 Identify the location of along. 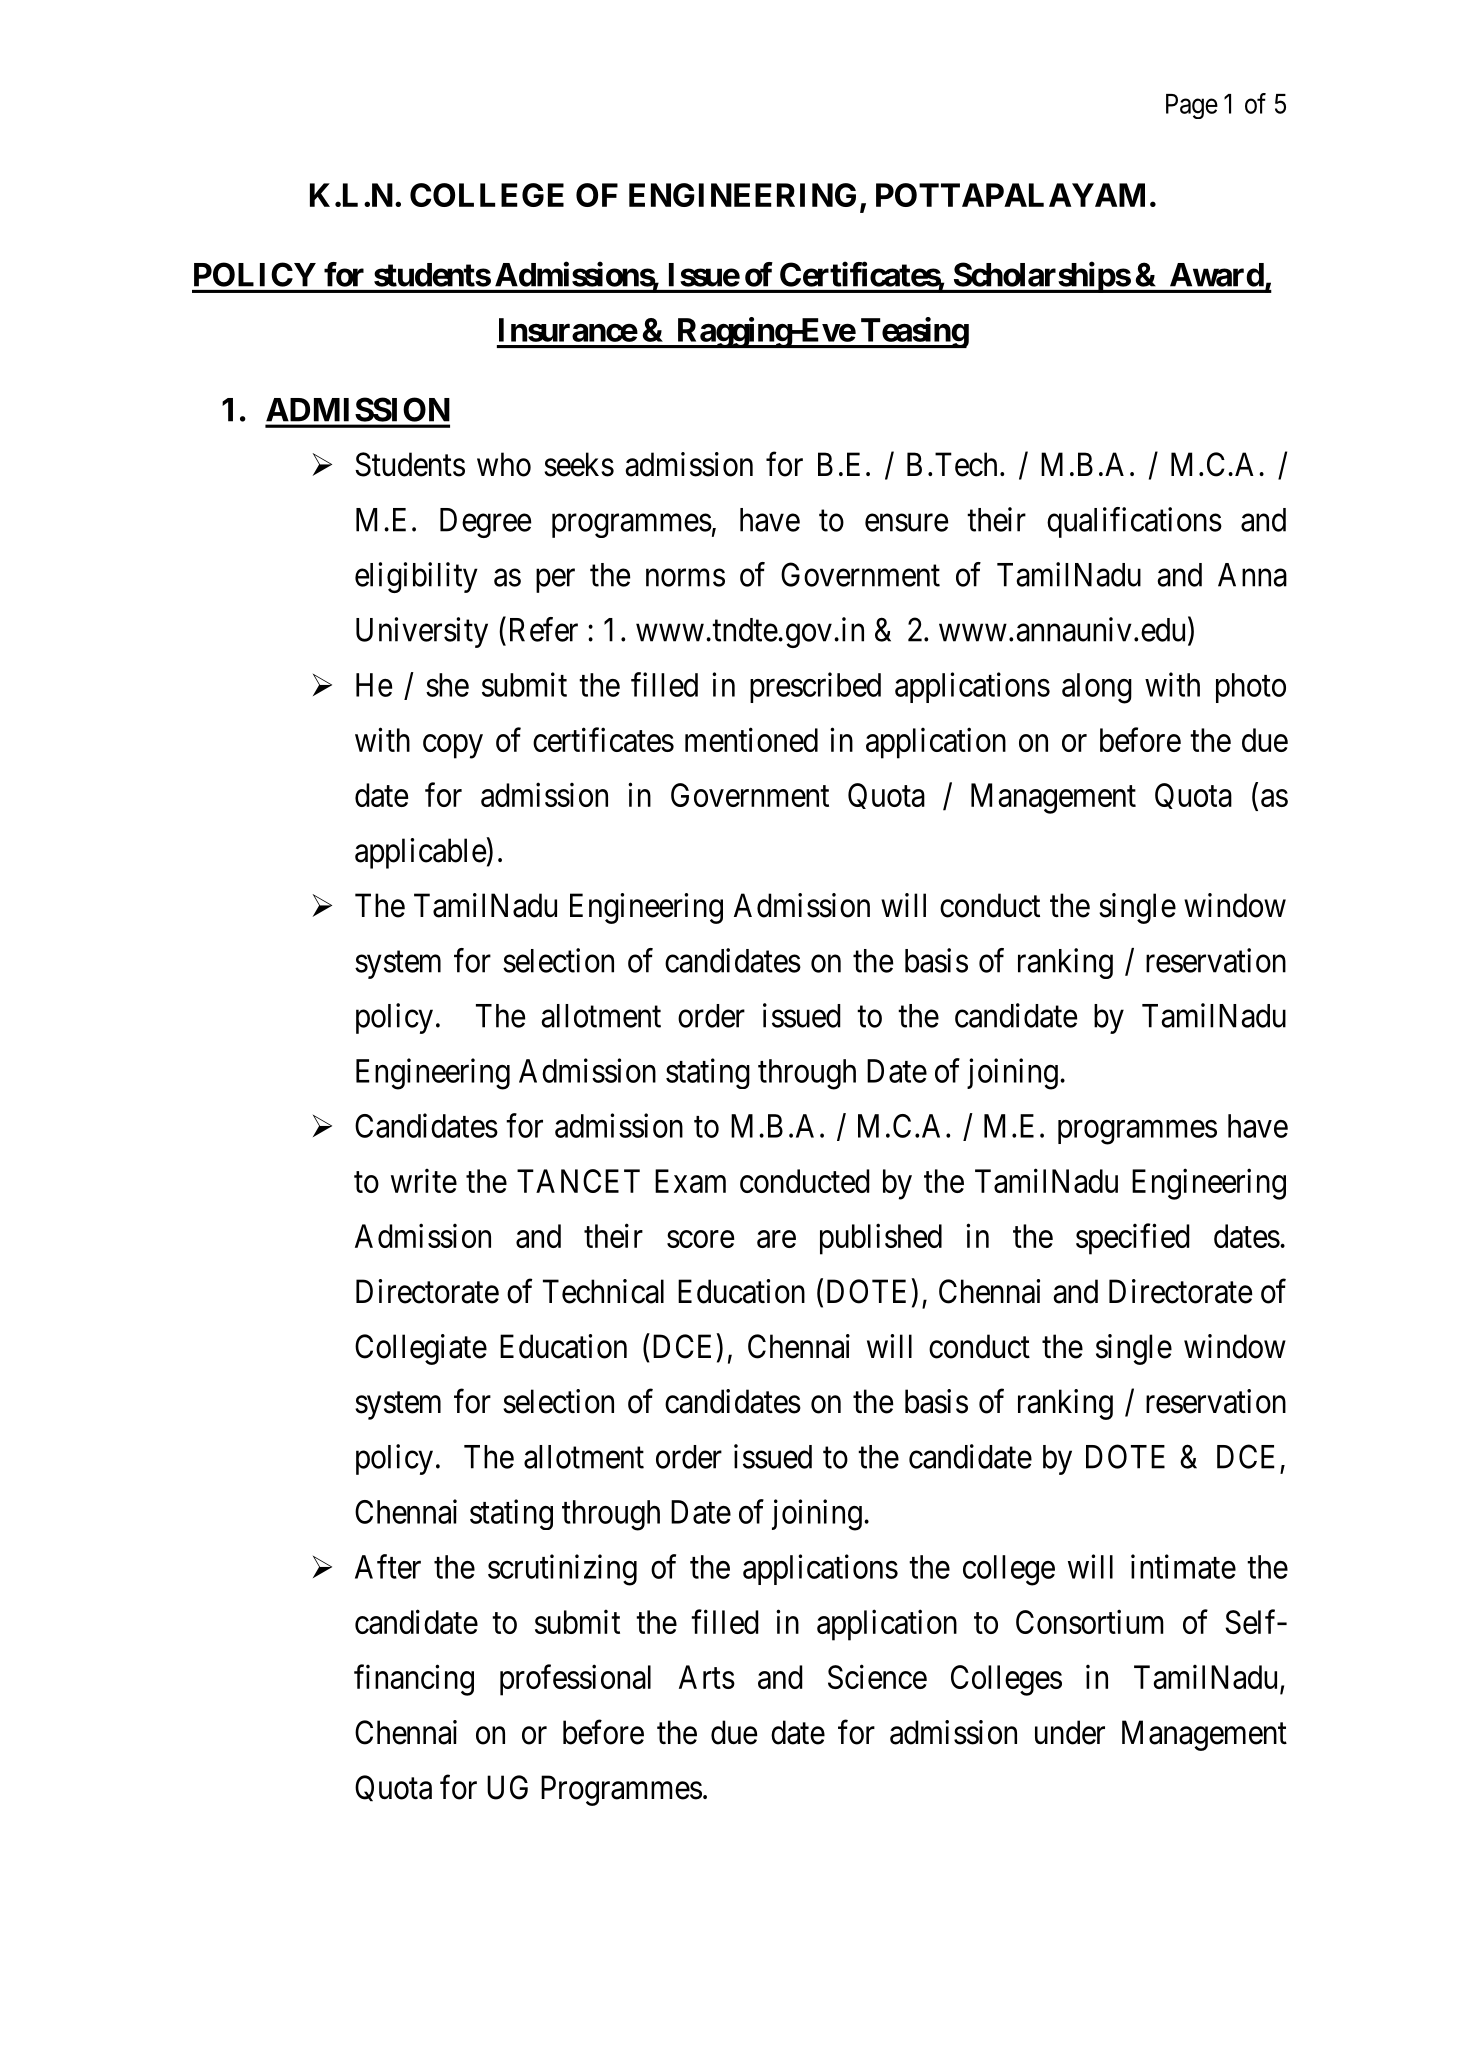
(1097, 688).
